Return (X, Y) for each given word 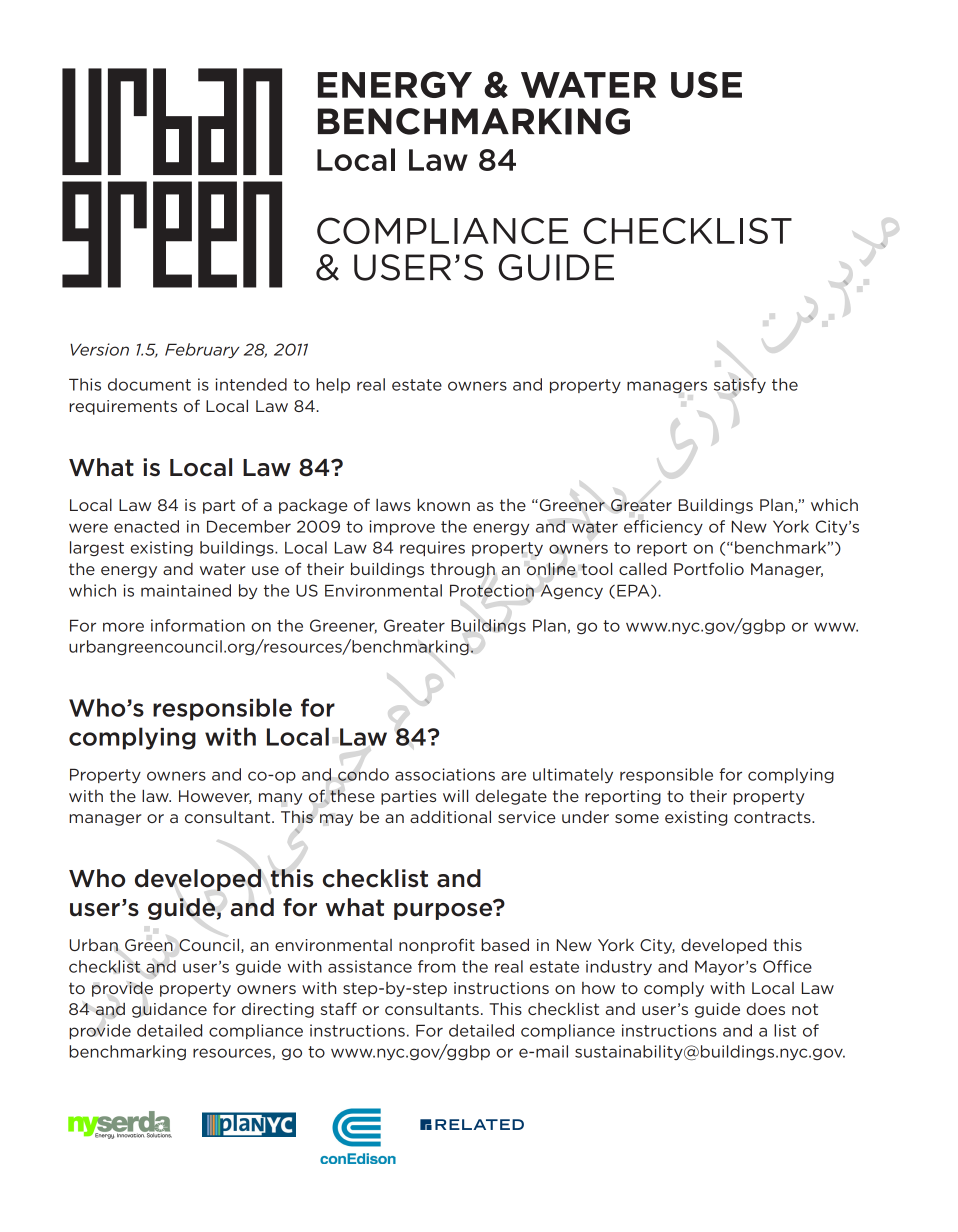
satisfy (740, 387)
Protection (492, 591)
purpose (444, 910)
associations (445, 774)
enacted (146, 526)
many (281, 799)
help (333, 385)
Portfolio (709, 568)
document (149, 384)
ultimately (573, 775)
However (215, 797)
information (198, 625)
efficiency (663, 527)
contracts (773, 817)
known (443, 504)
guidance (169, 1010)
